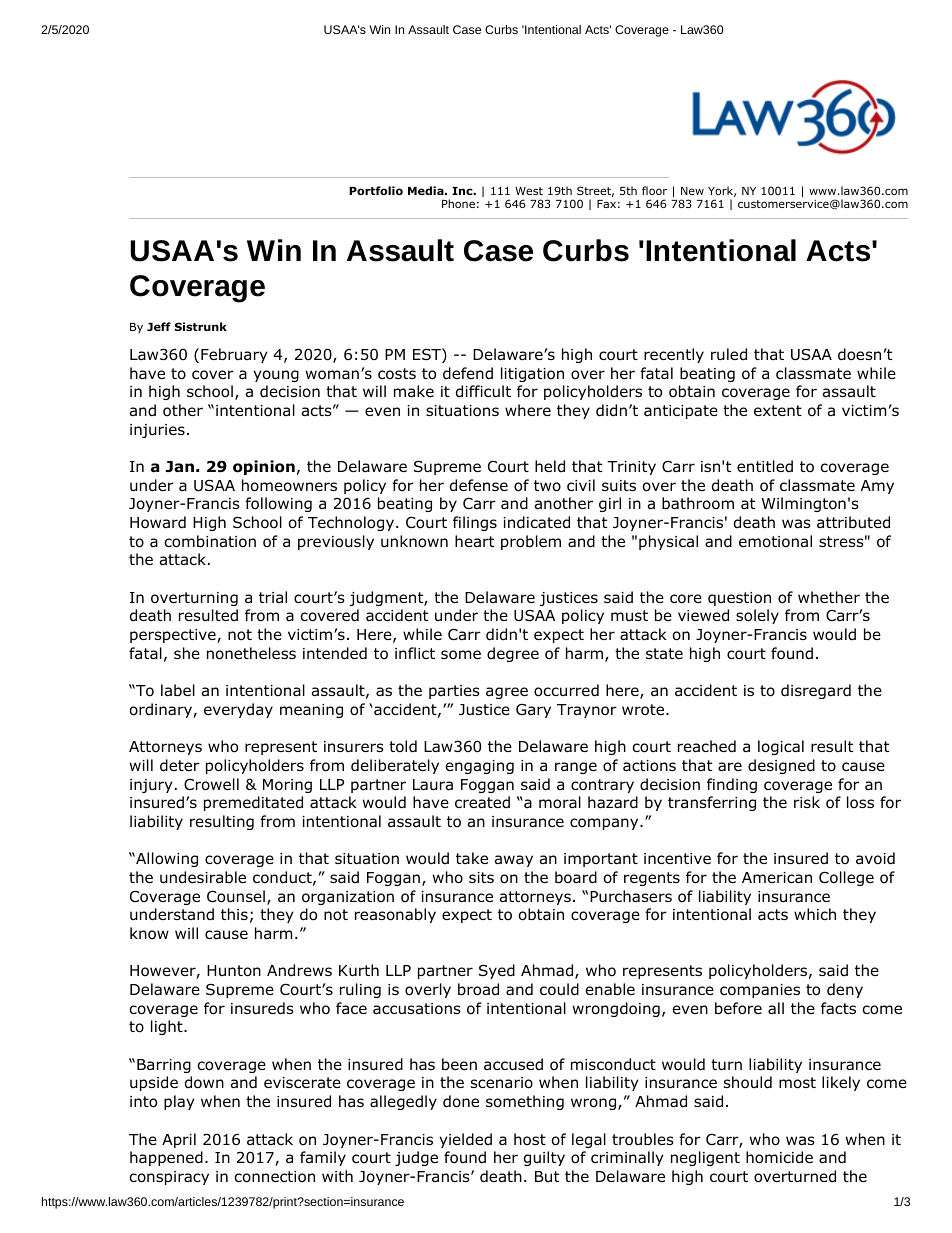 Image resolution: width=952 pixels, height=1233 pixels. I want to click on risk, so click(807, 802).
